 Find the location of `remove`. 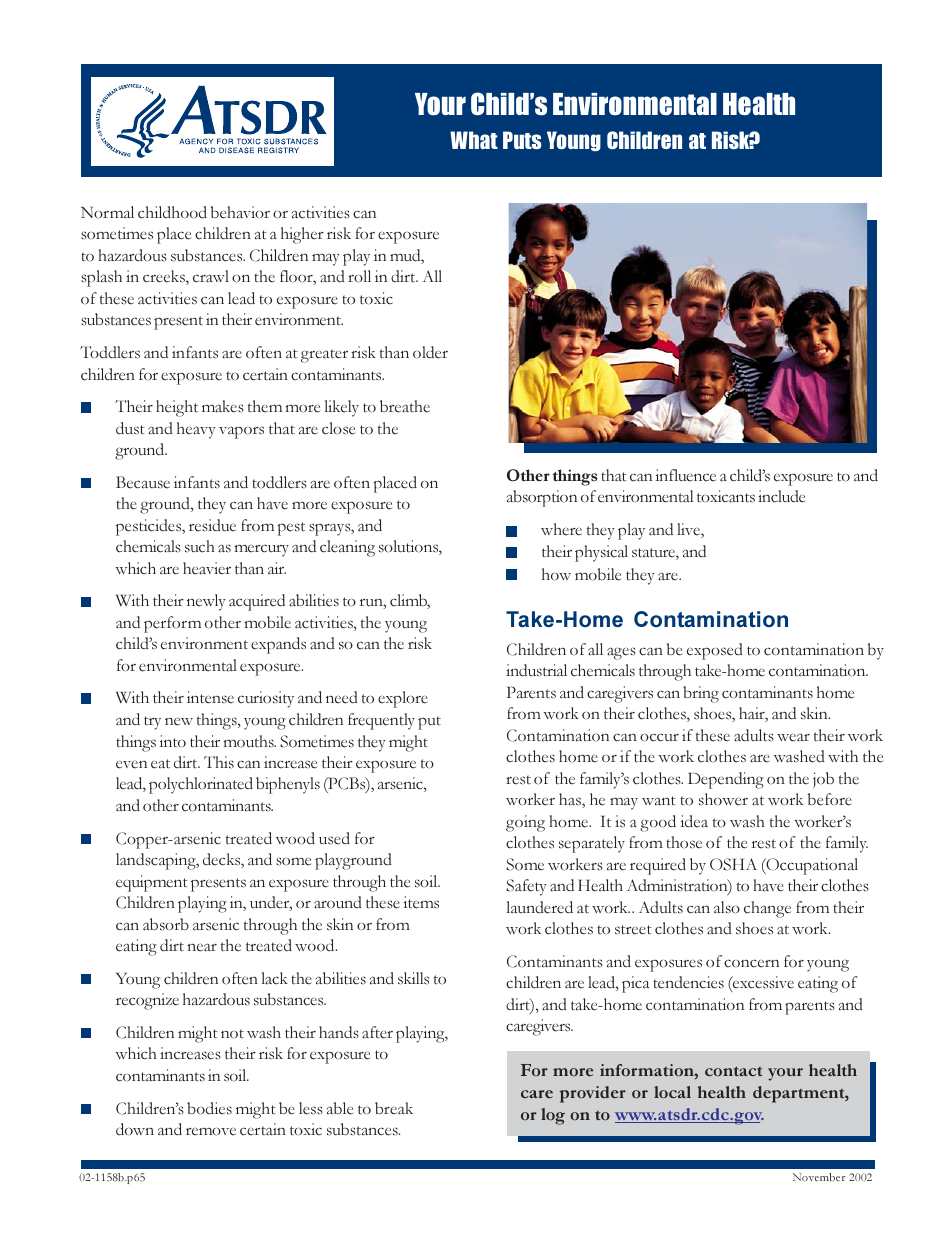

remove is located at coordinates (211, 1131).
